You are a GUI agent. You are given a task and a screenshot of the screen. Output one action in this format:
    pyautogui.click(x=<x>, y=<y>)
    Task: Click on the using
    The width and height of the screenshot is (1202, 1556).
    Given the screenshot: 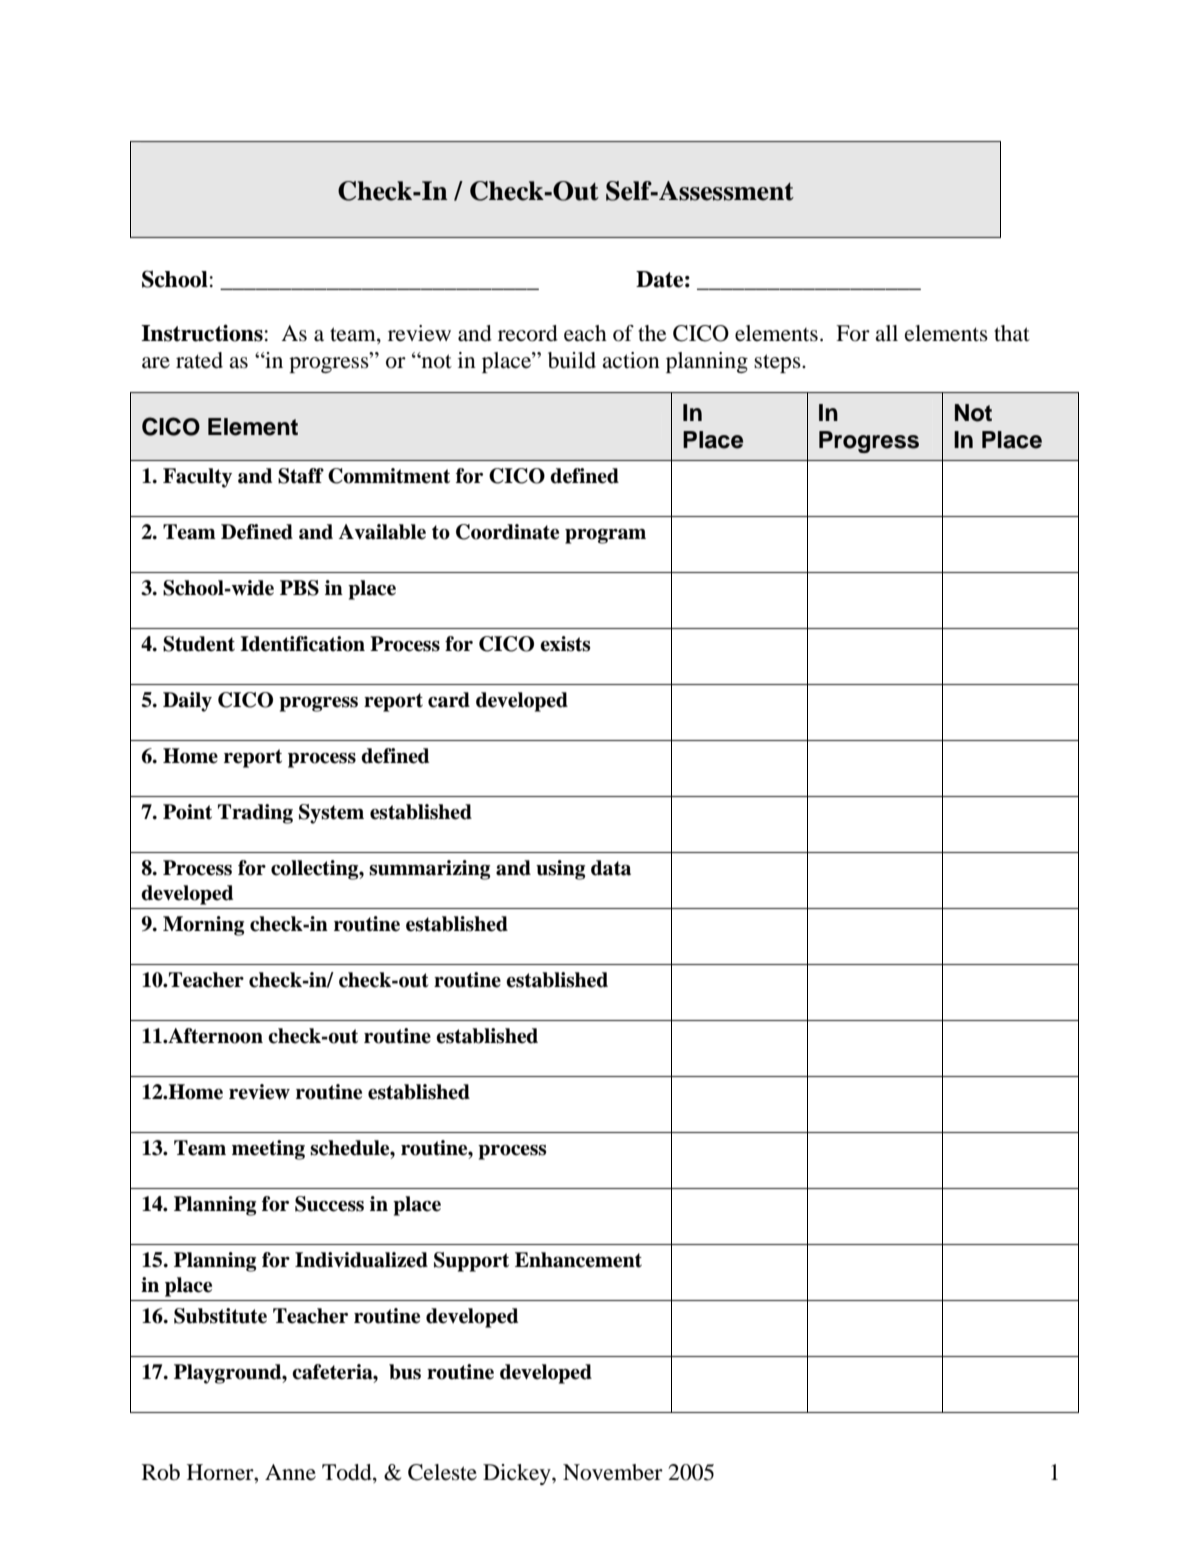 What is the action you would take?
    pyautogui.click(x=560, y=870)
